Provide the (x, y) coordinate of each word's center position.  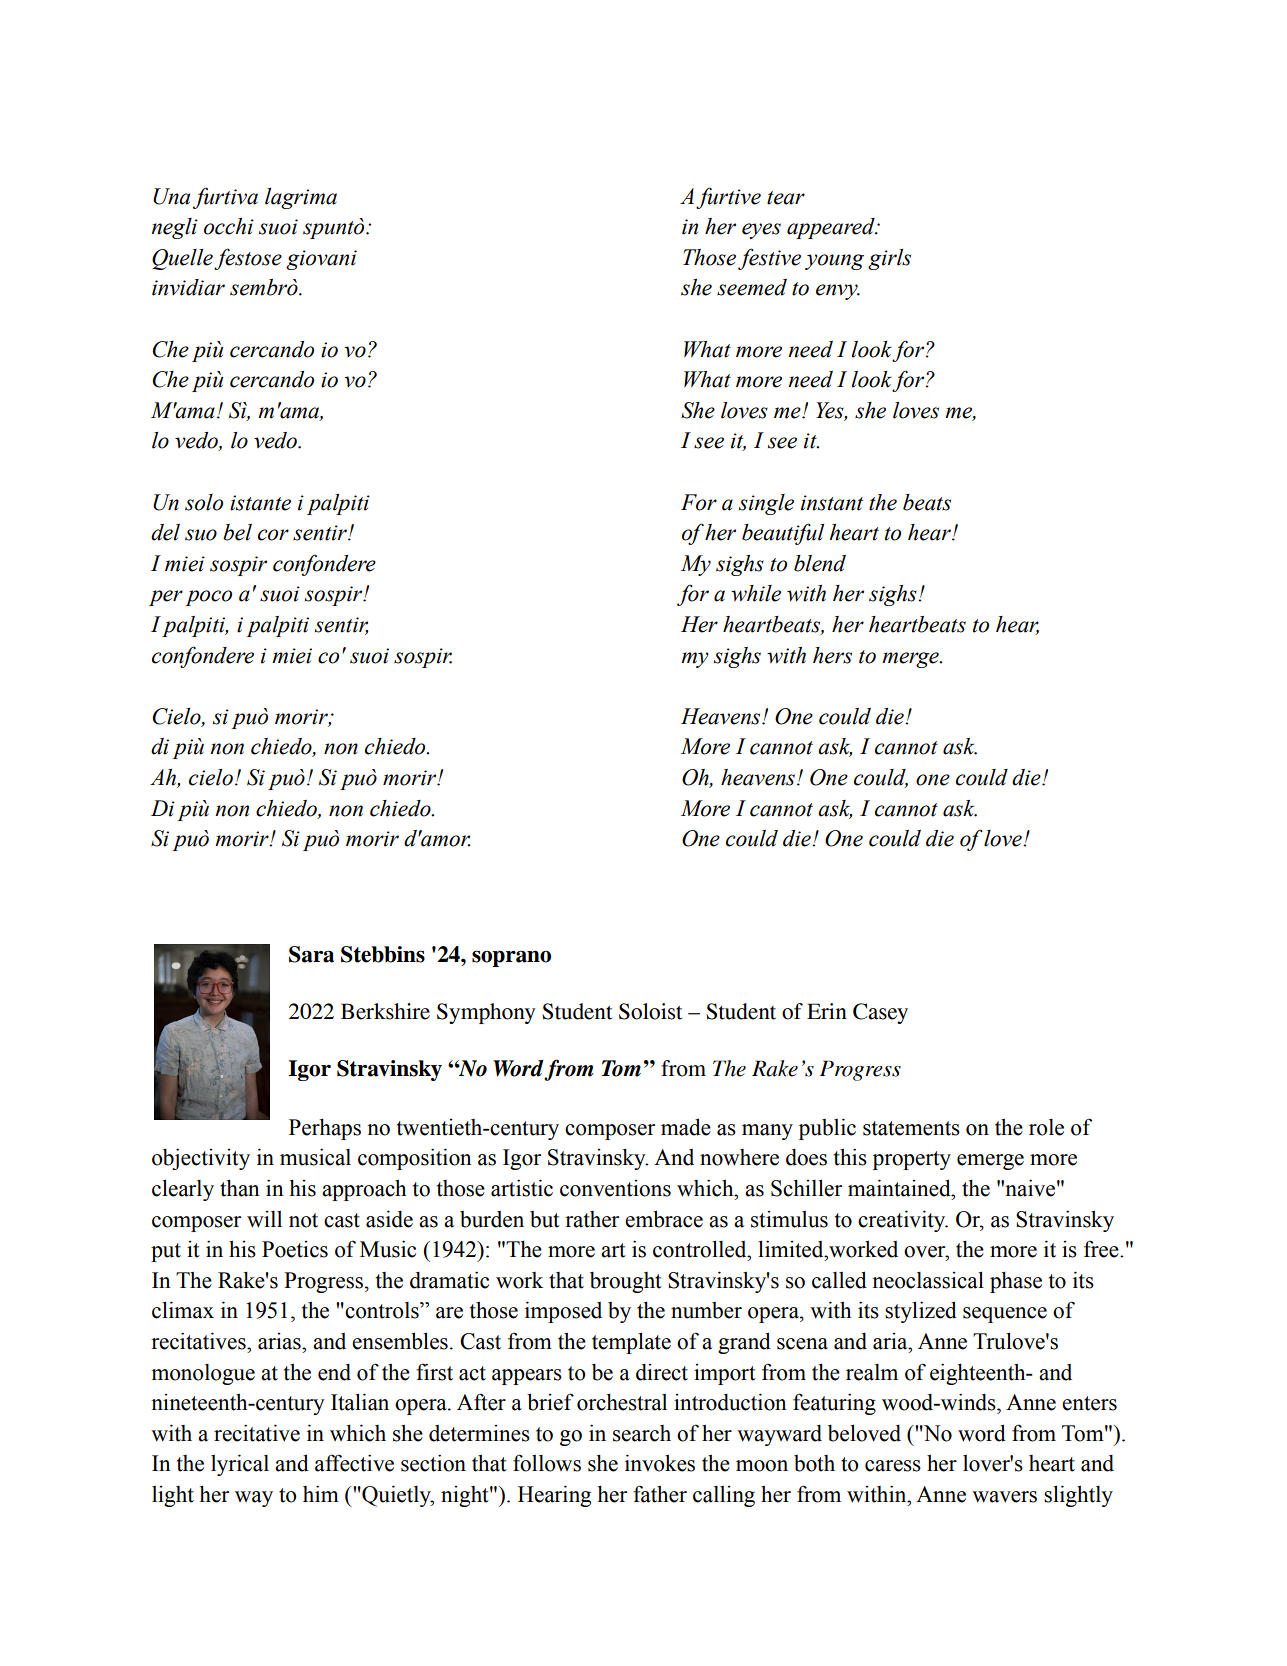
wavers (1004, 1497)
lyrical (240, 1465)
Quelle (182, 259)
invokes (660, 1463)
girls (889, 259)
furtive (728, 198)
